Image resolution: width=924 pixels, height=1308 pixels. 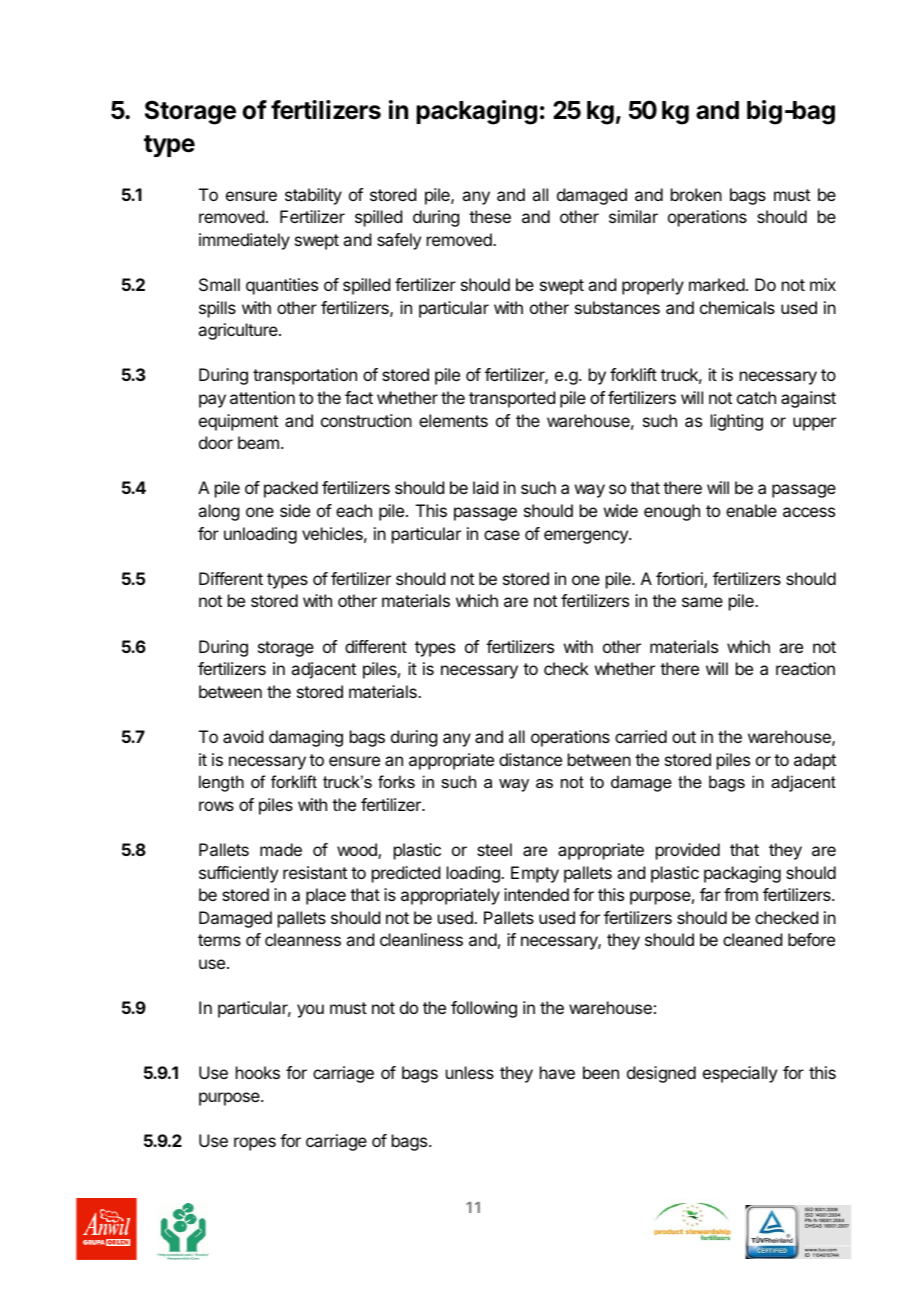 What do you see at coordinates (313, 196) in the screenshot?
I see `stability` at bounding box center [313, 196].
